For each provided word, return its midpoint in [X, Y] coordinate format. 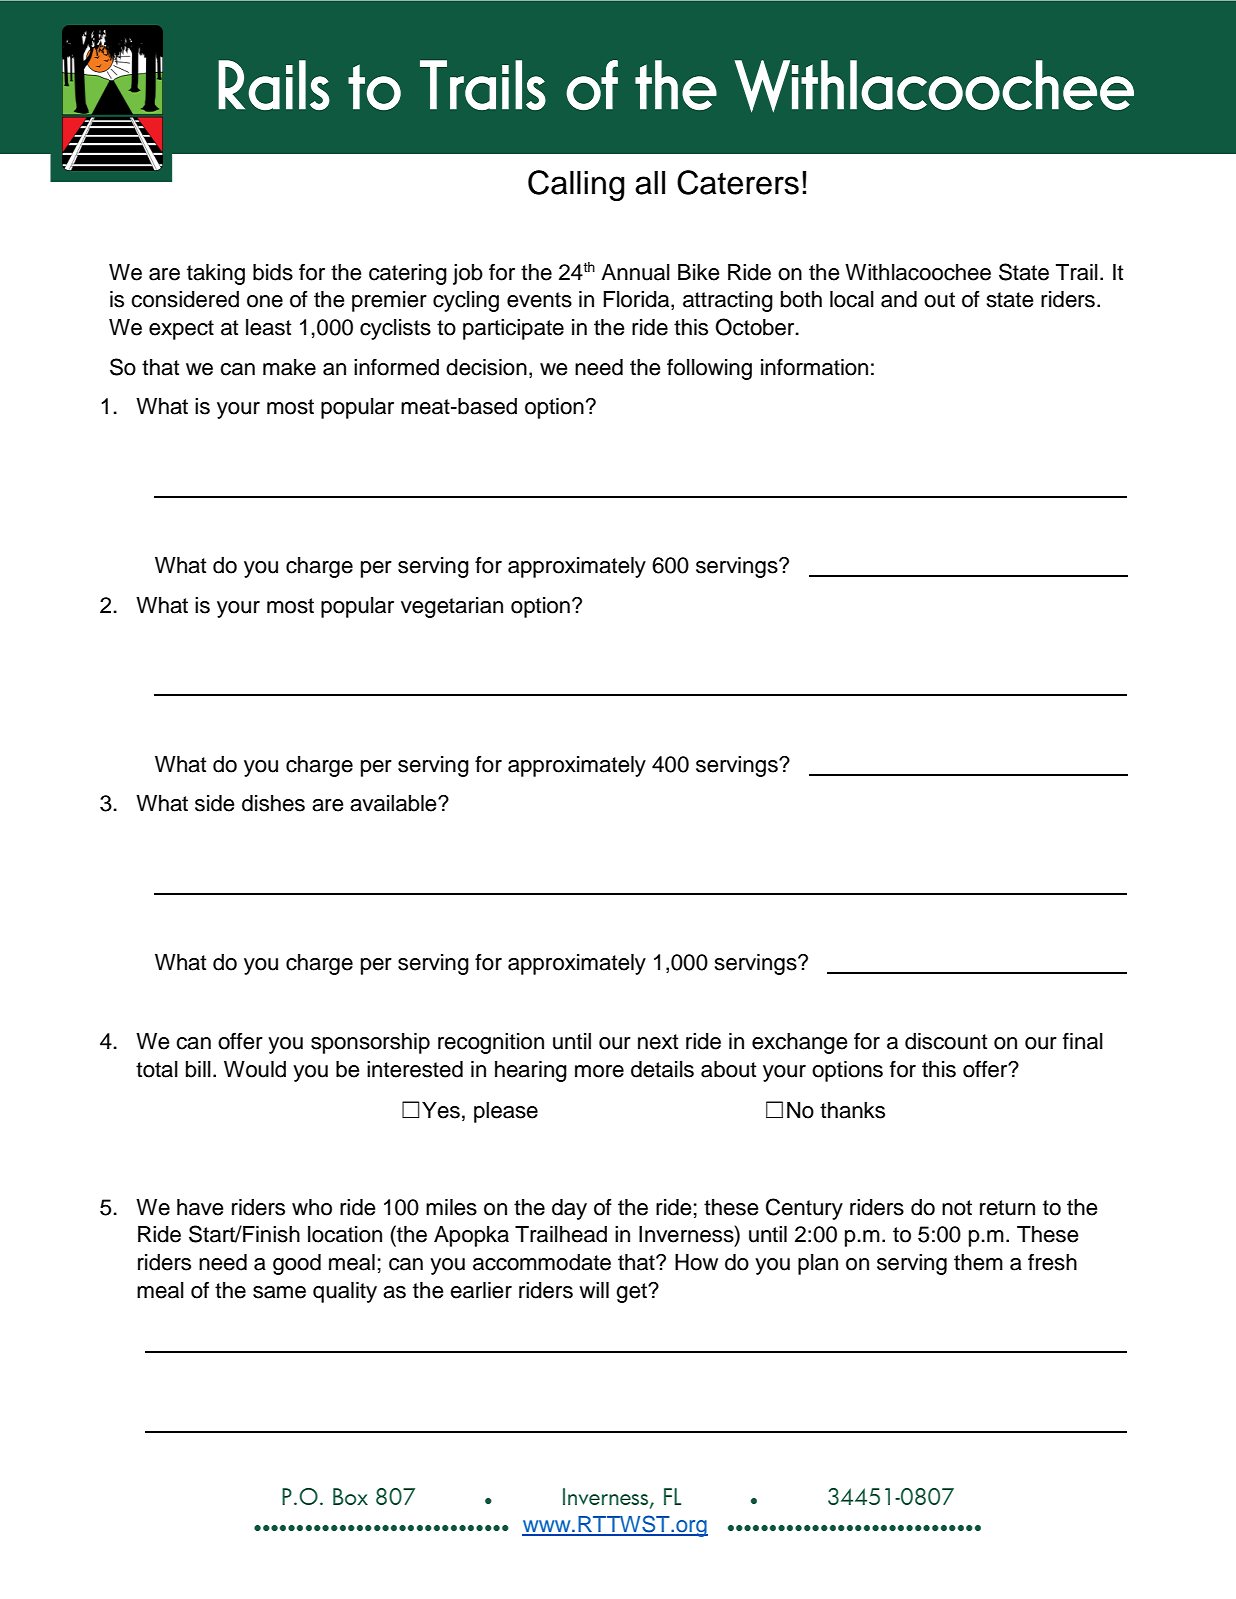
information [814, 367]
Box [350, 1496]
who [312, 1207]
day [569, 1209]
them [978, 1262]
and [899, 299]
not [957, 1208]
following [709, 369]
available [394, 803]
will [594, 1290]
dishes [273, 803]
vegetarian [452, 607]
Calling [576, 185]
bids [273, 272]
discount [946, 1041]
